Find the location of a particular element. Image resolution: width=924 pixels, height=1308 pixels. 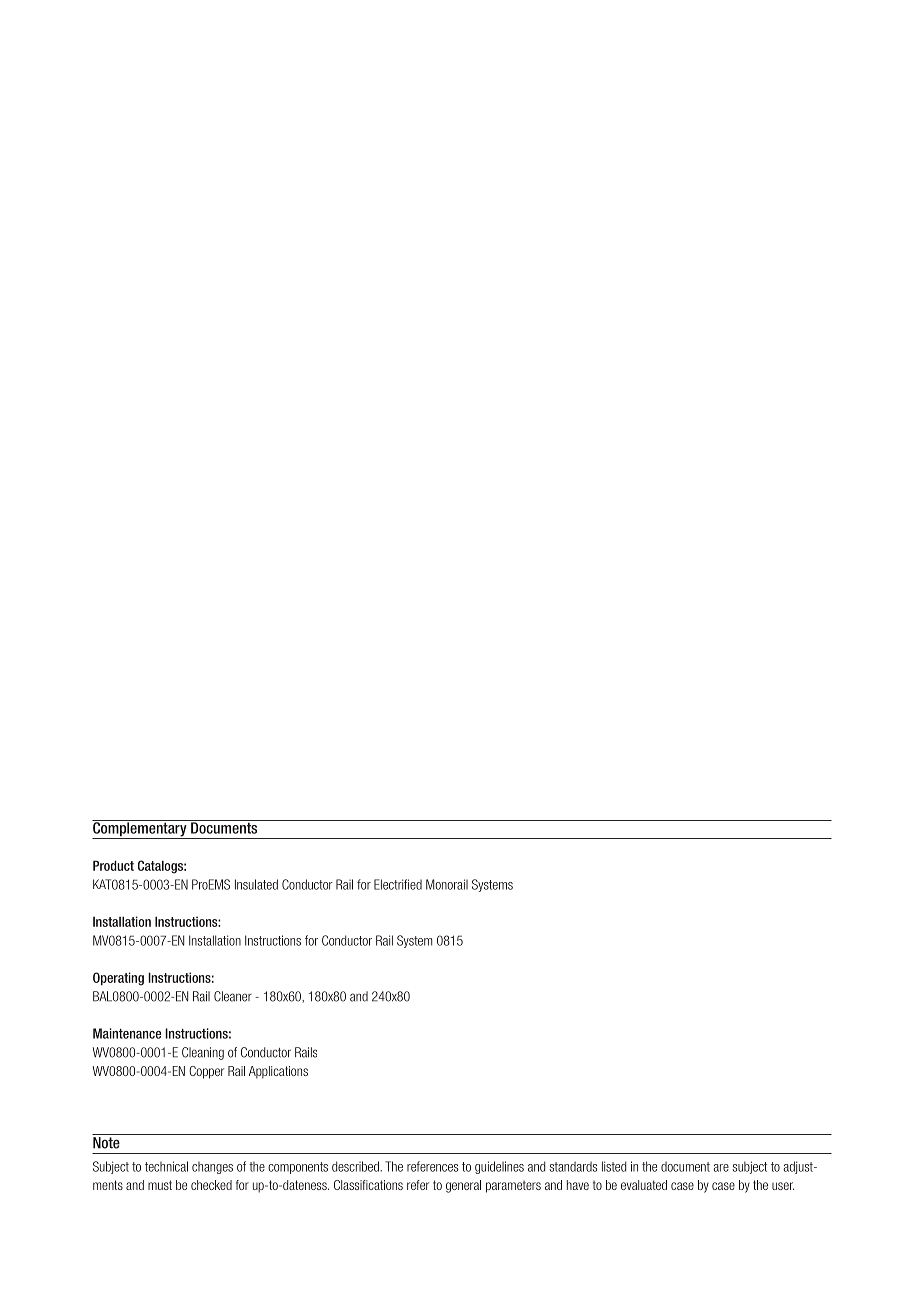

Applications is located at coordinates (278, 1072).
